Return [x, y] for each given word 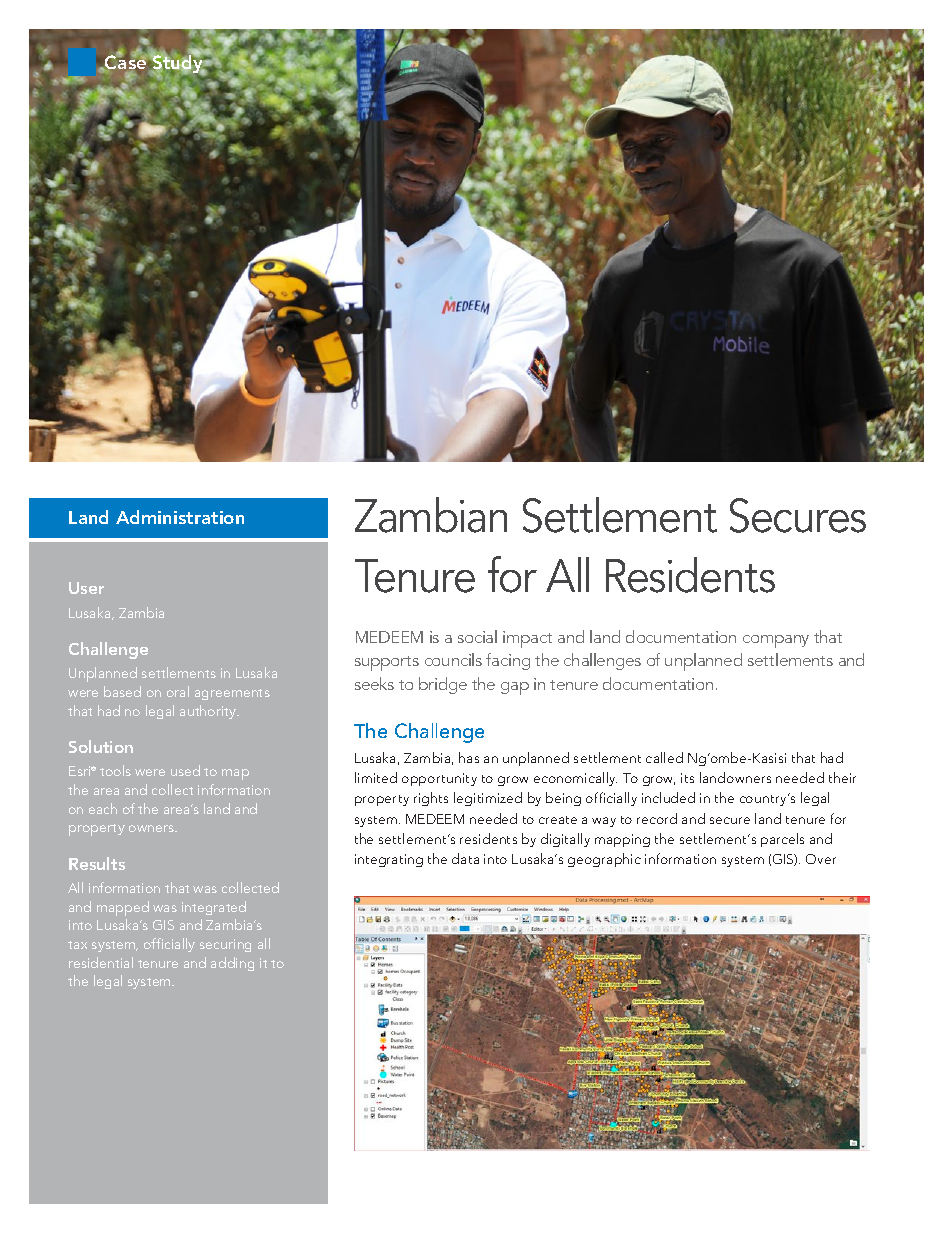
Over [821, 859]
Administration [180, 517]
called [664, 757]
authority [209, 712]
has [469, 757]
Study [178, 64]
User [86, 588]
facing [508, 661]
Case [124, 62]
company [776, 641]
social [477, 636]
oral [178, 691]
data [465, 858]
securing [225, 945]
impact [527, 639]
